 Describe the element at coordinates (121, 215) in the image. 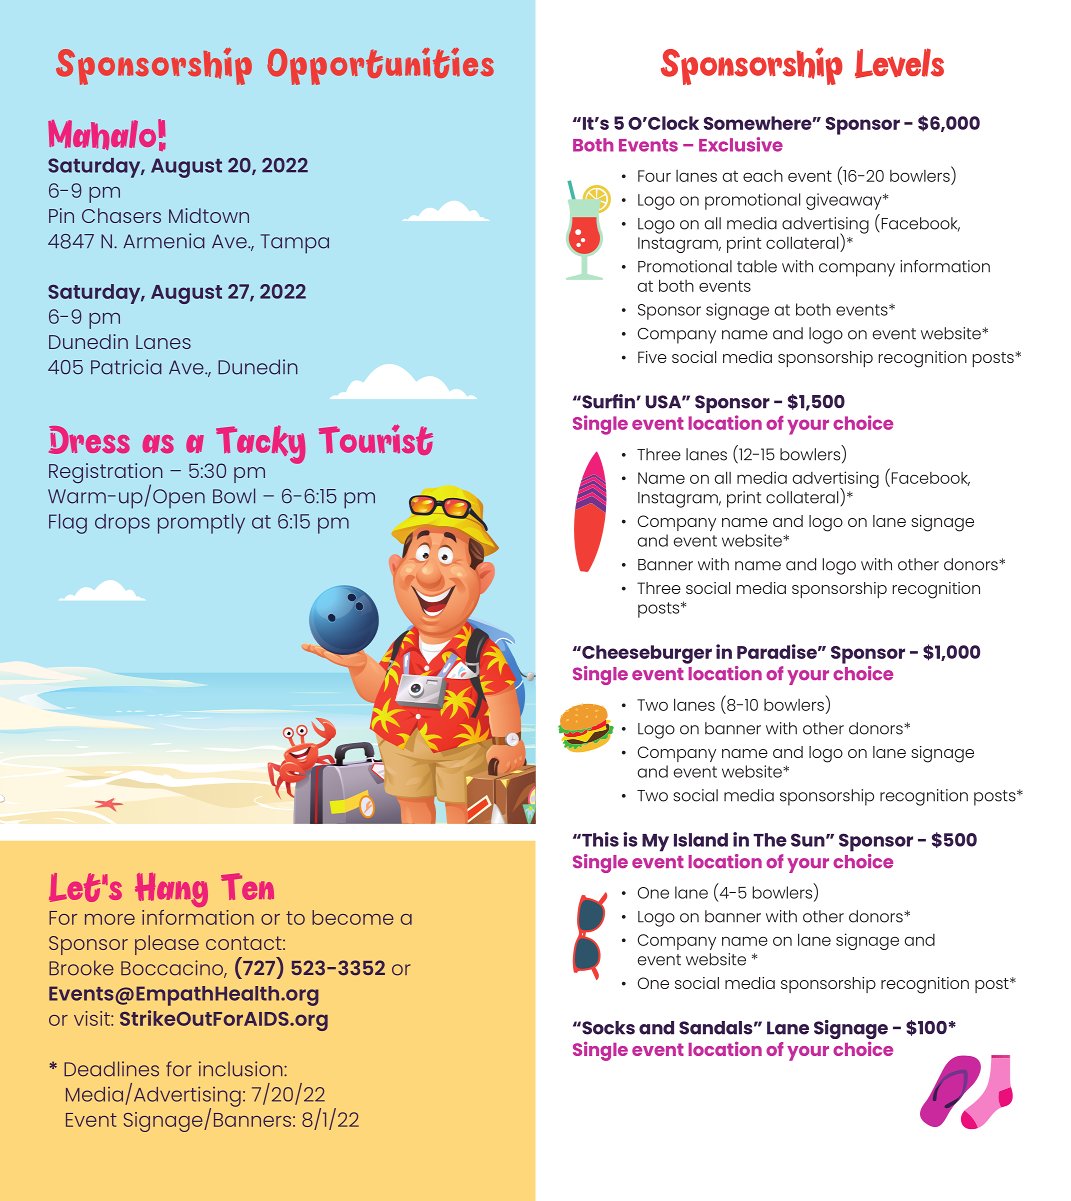

I see `Chasers` at that location.
